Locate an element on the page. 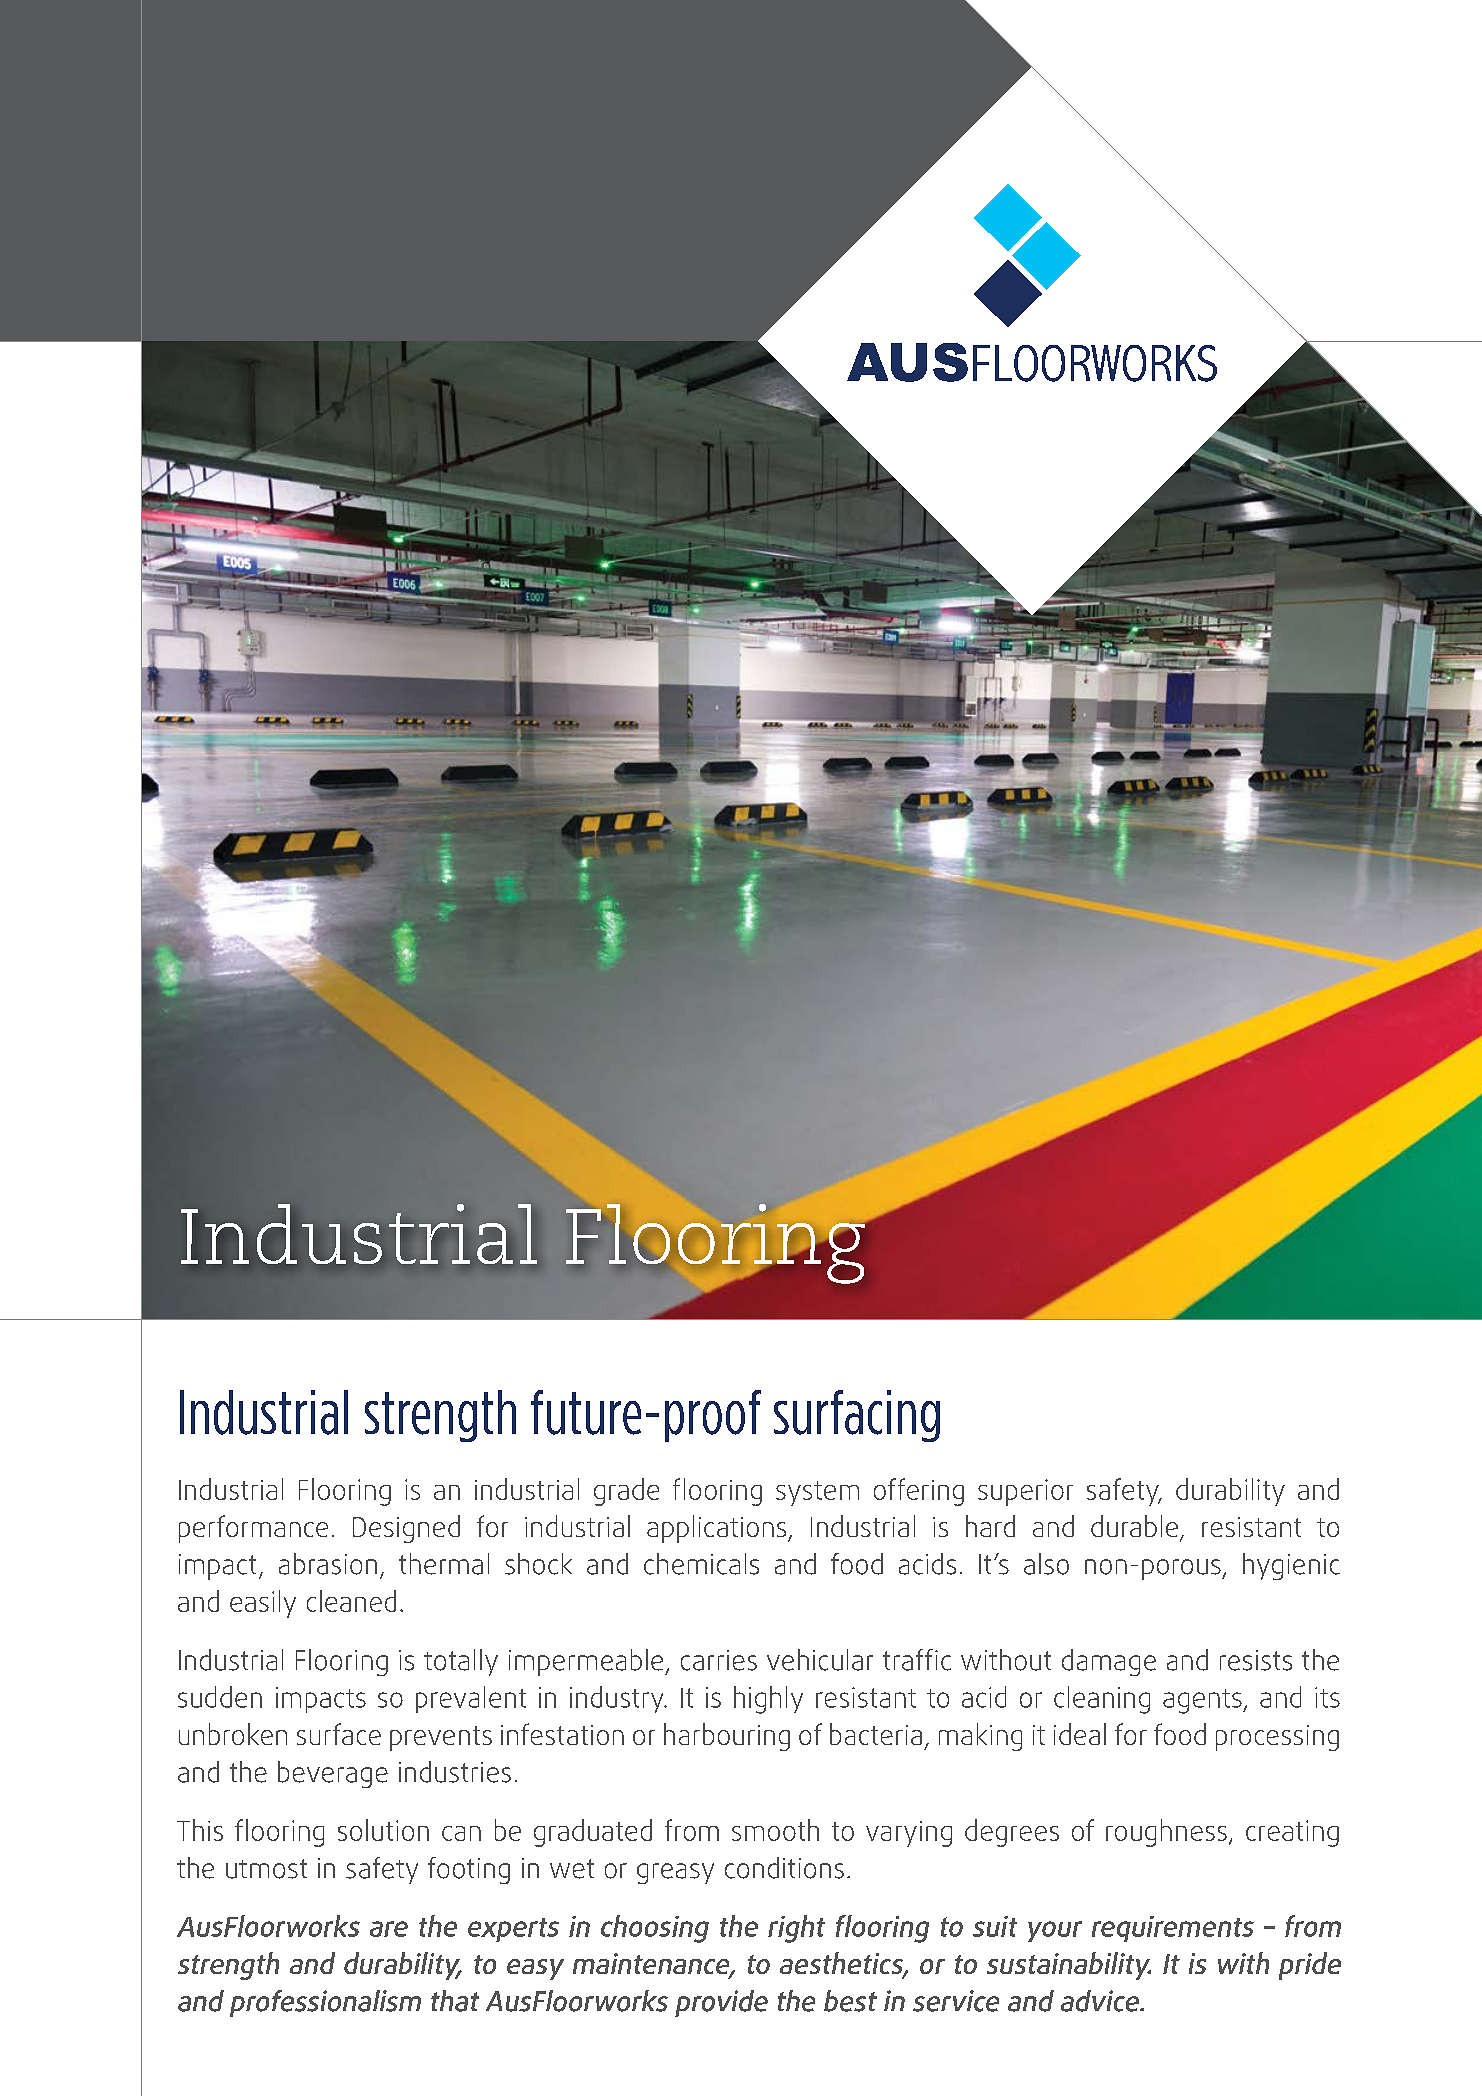 Image resolution: width=1482 pixels, height=2096 pixels. grade is located at coordinates (626, 1492).
